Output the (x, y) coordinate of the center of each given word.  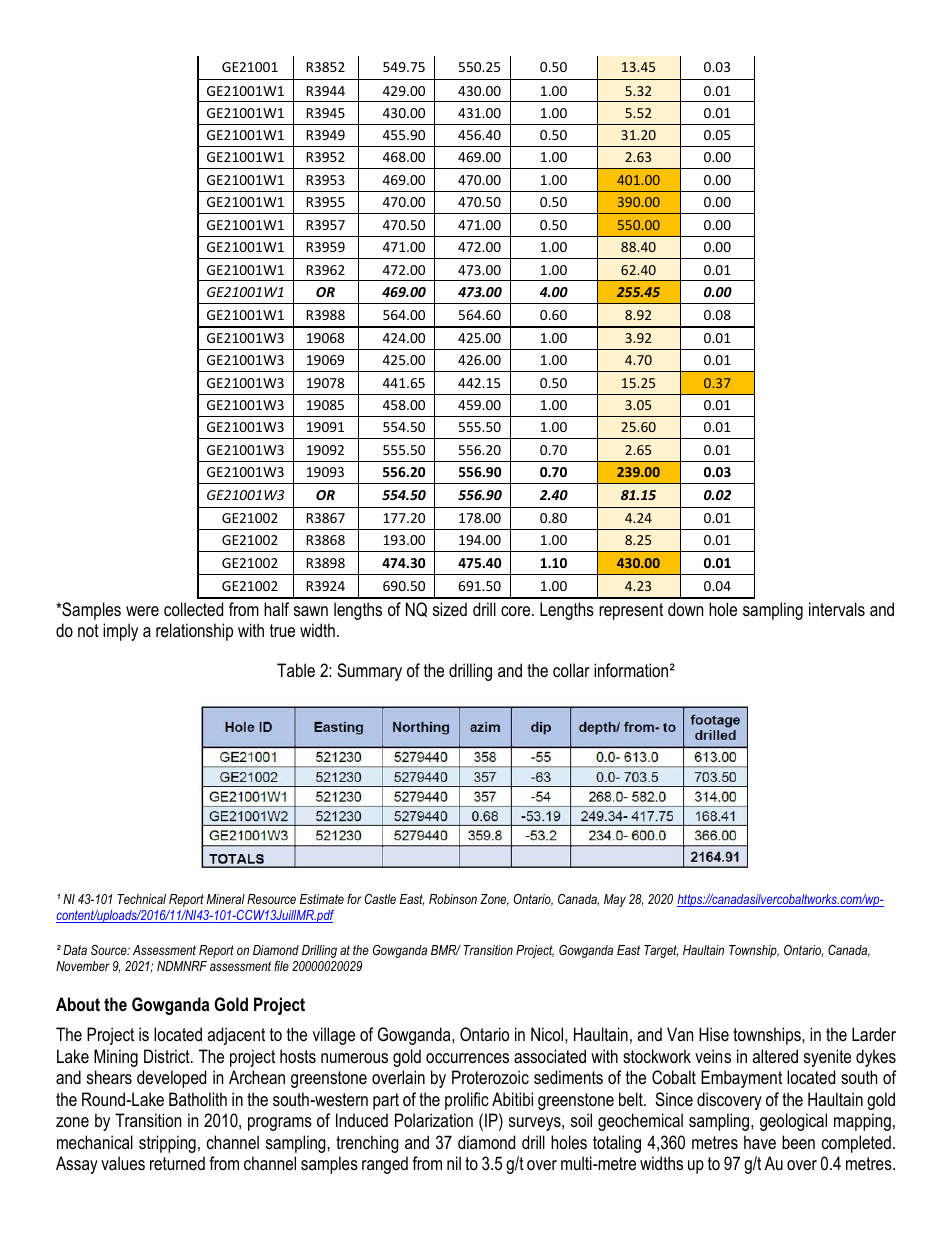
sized (450, 609)
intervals (837, 609)
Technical (141, 899)
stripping (167, 1144)
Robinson (453, 899)
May (615, 900)
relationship (194, 632)
